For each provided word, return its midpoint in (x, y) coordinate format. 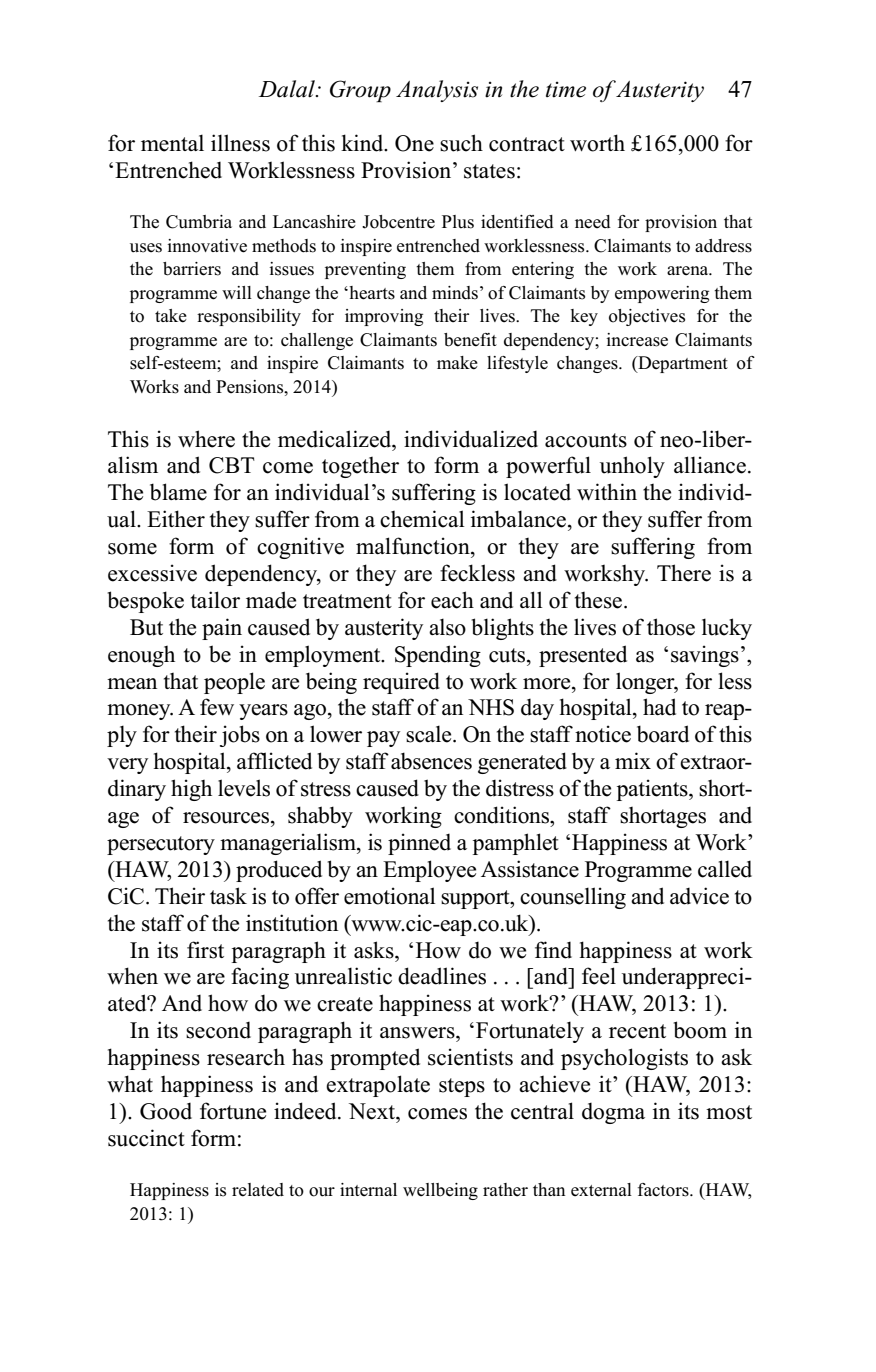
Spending (438, 656)
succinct (146, 1138)
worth (597, 143)
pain (222, 629)
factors (664, 1190)
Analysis (437, 91)
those (671, 627)
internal (368, 1190)
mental (172, 143)
